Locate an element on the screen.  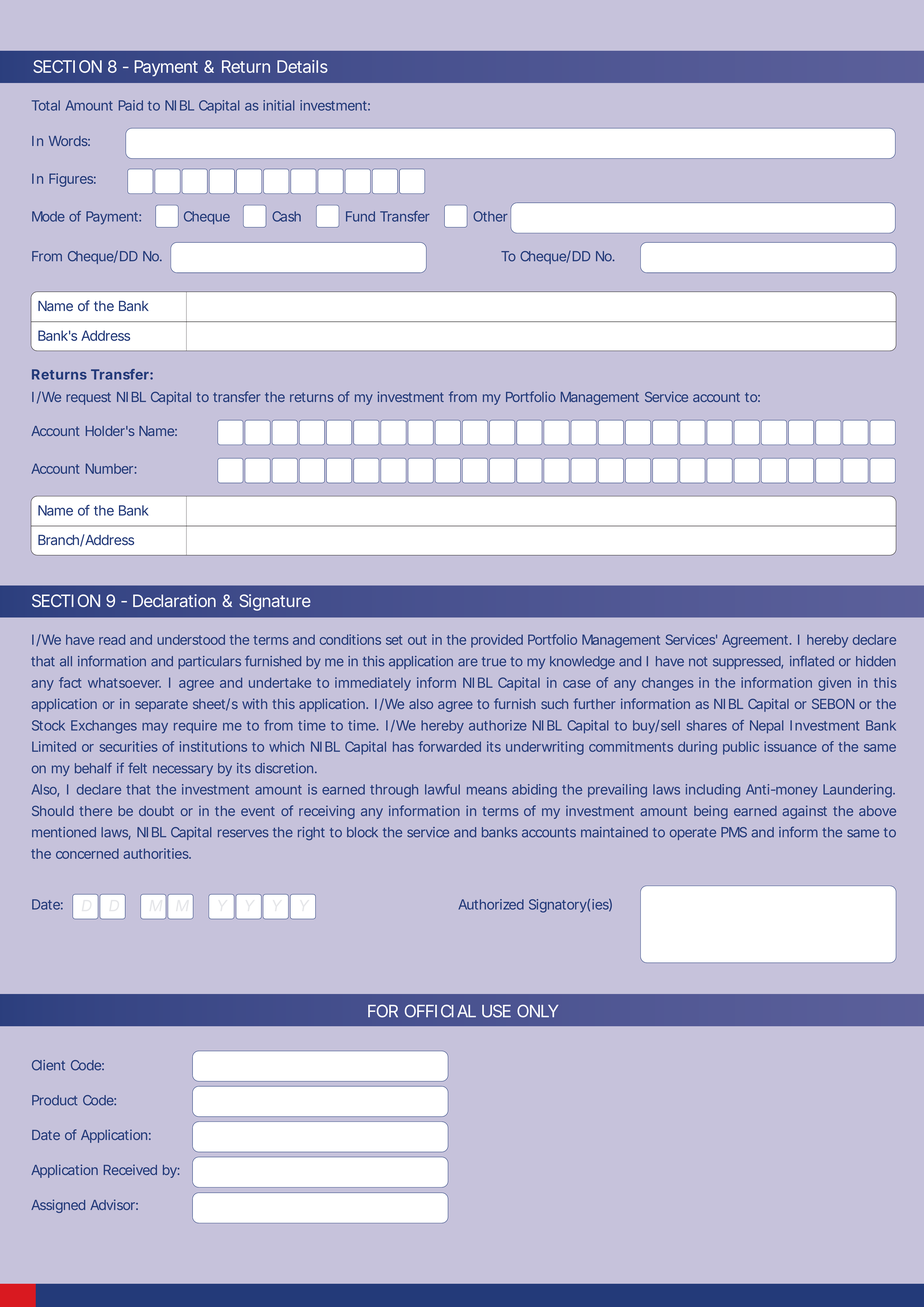
PMS is located at coordinates (734, 832).
